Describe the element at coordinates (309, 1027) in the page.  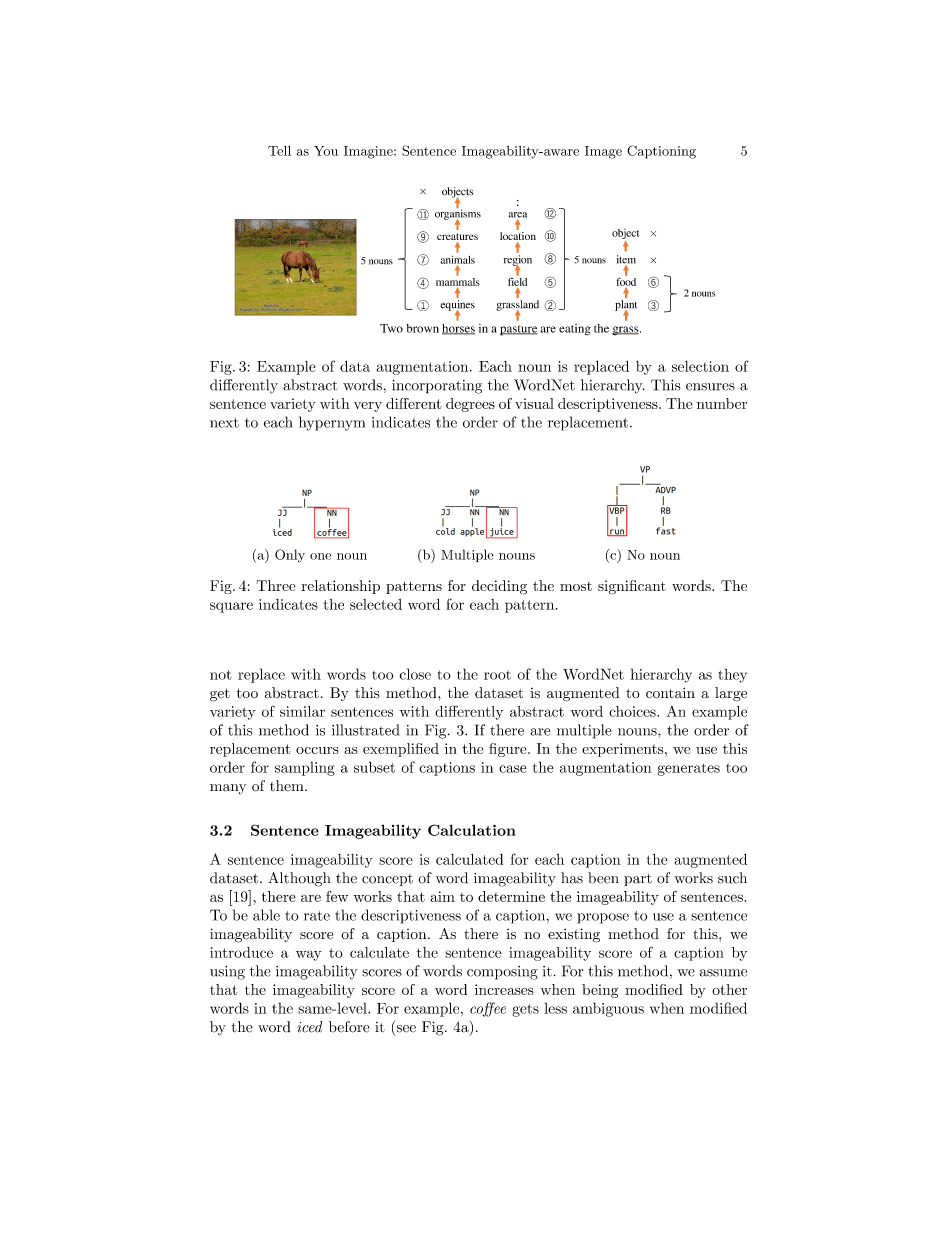
I see `iced` at that location.
